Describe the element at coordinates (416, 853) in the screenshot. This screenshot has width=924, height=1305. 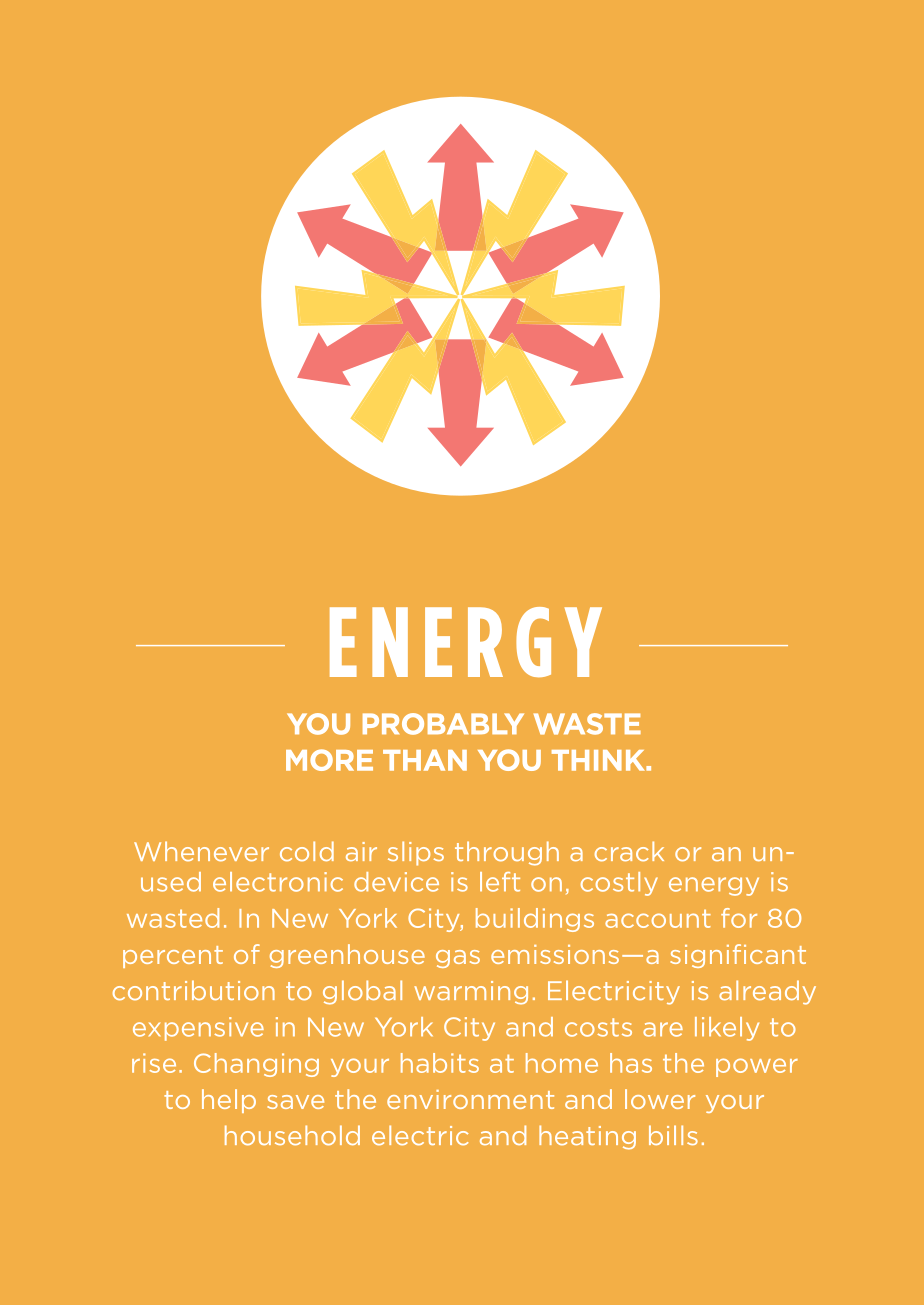
I see `slips` at that location.
